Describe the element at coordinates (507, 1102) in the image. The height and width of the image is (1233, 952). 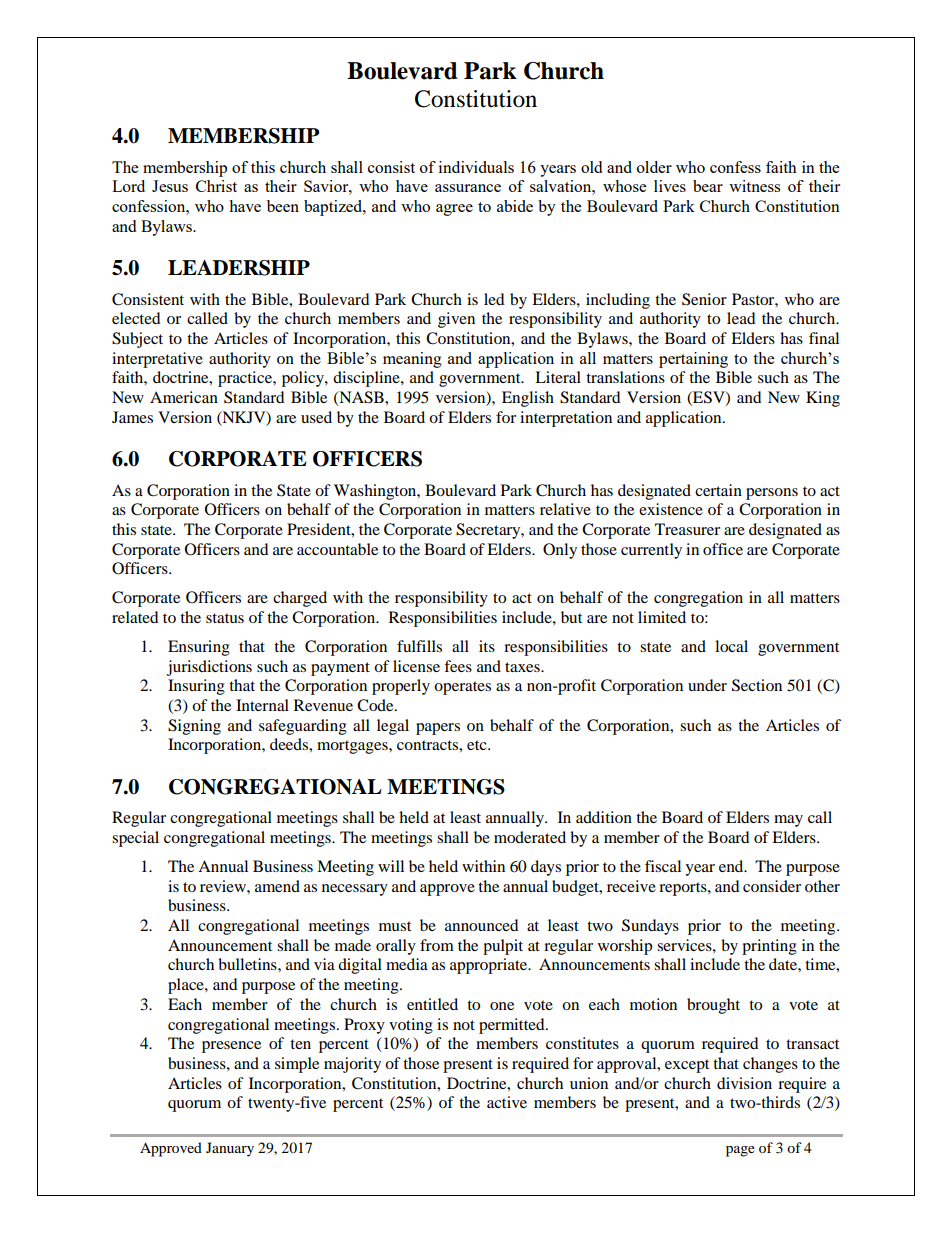
I see `active` at that location.
